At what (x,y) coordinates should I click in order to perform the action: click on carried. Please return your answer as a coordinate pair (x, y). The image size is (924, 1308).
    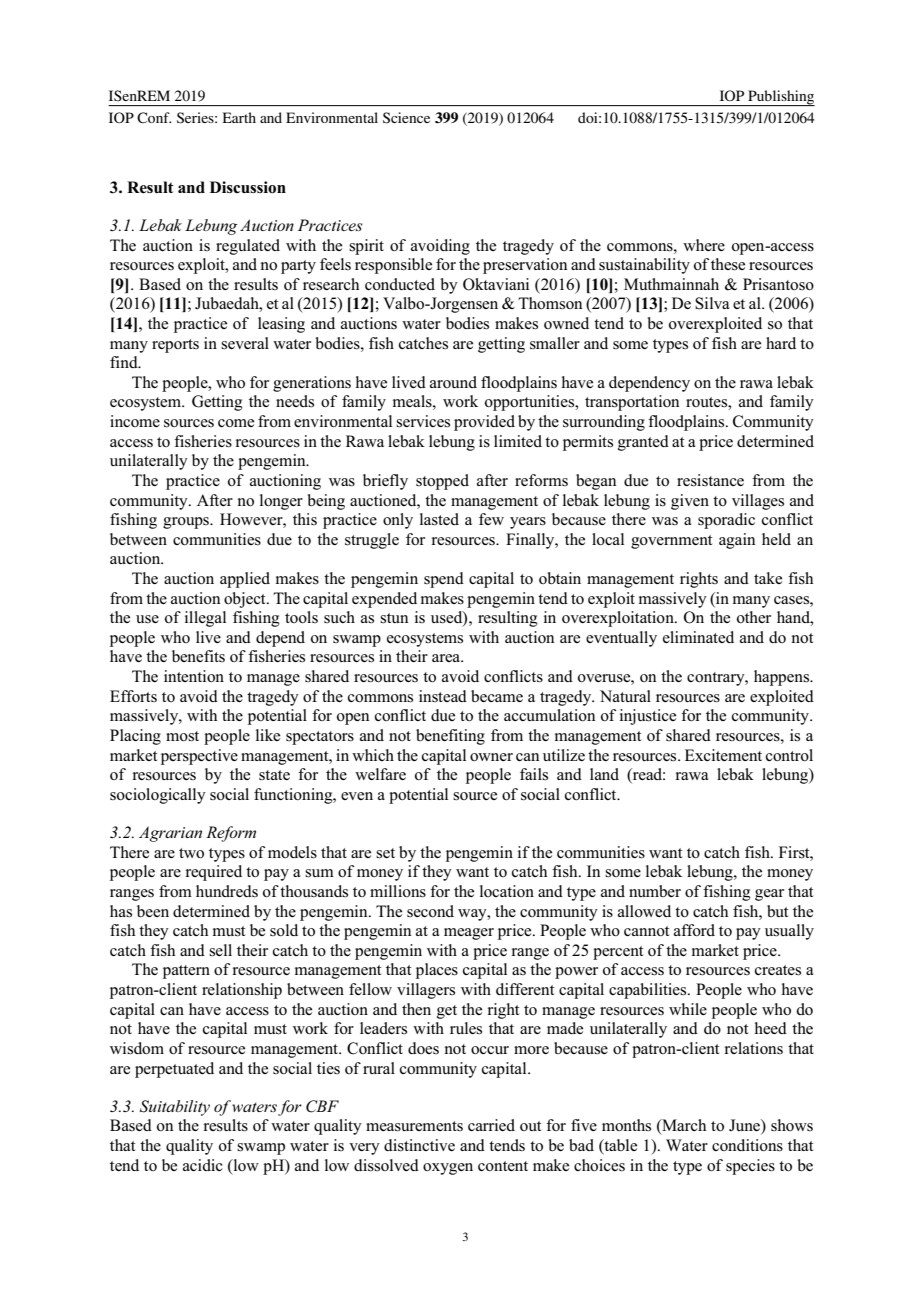
    Looking at the image, I should click on (491, 1125).
